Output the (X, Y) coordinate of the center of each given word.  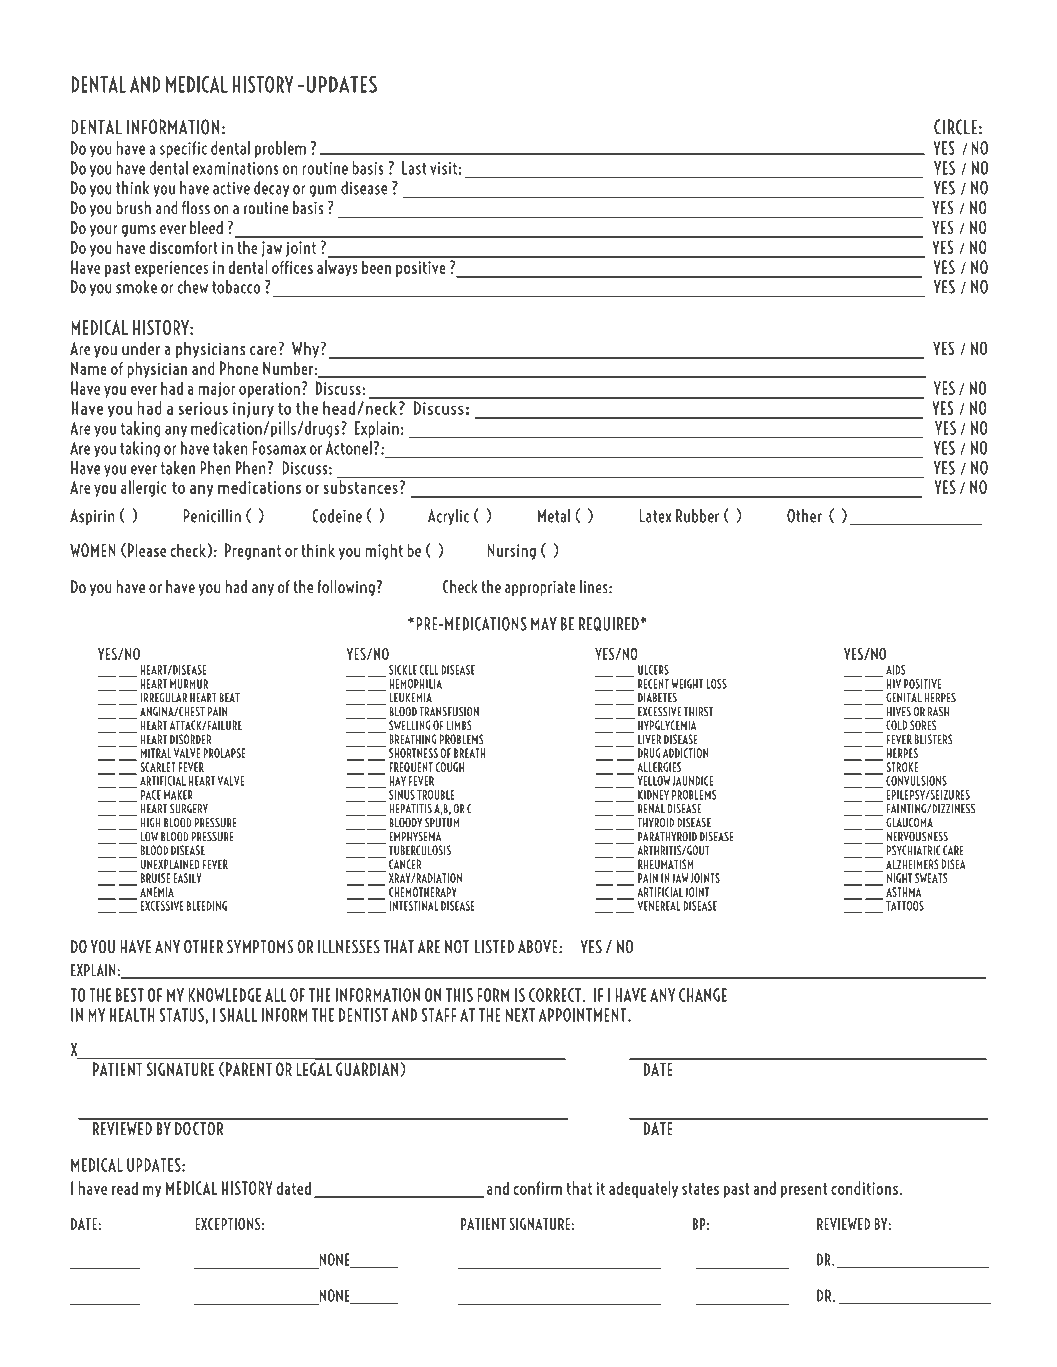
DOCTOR (199, 1127)
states (700, 1189)
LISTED (494, 947)
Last (414, 168)
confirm (537, 1188)
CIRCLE (955, 127)
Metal (554, 516)
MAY (544, 624)
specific (183, 149)
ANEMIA (157, 892)
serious (203, 408)
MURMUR (189, 684)
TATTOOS (905, 906)
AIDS (896, 670)
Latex (655, 516)
